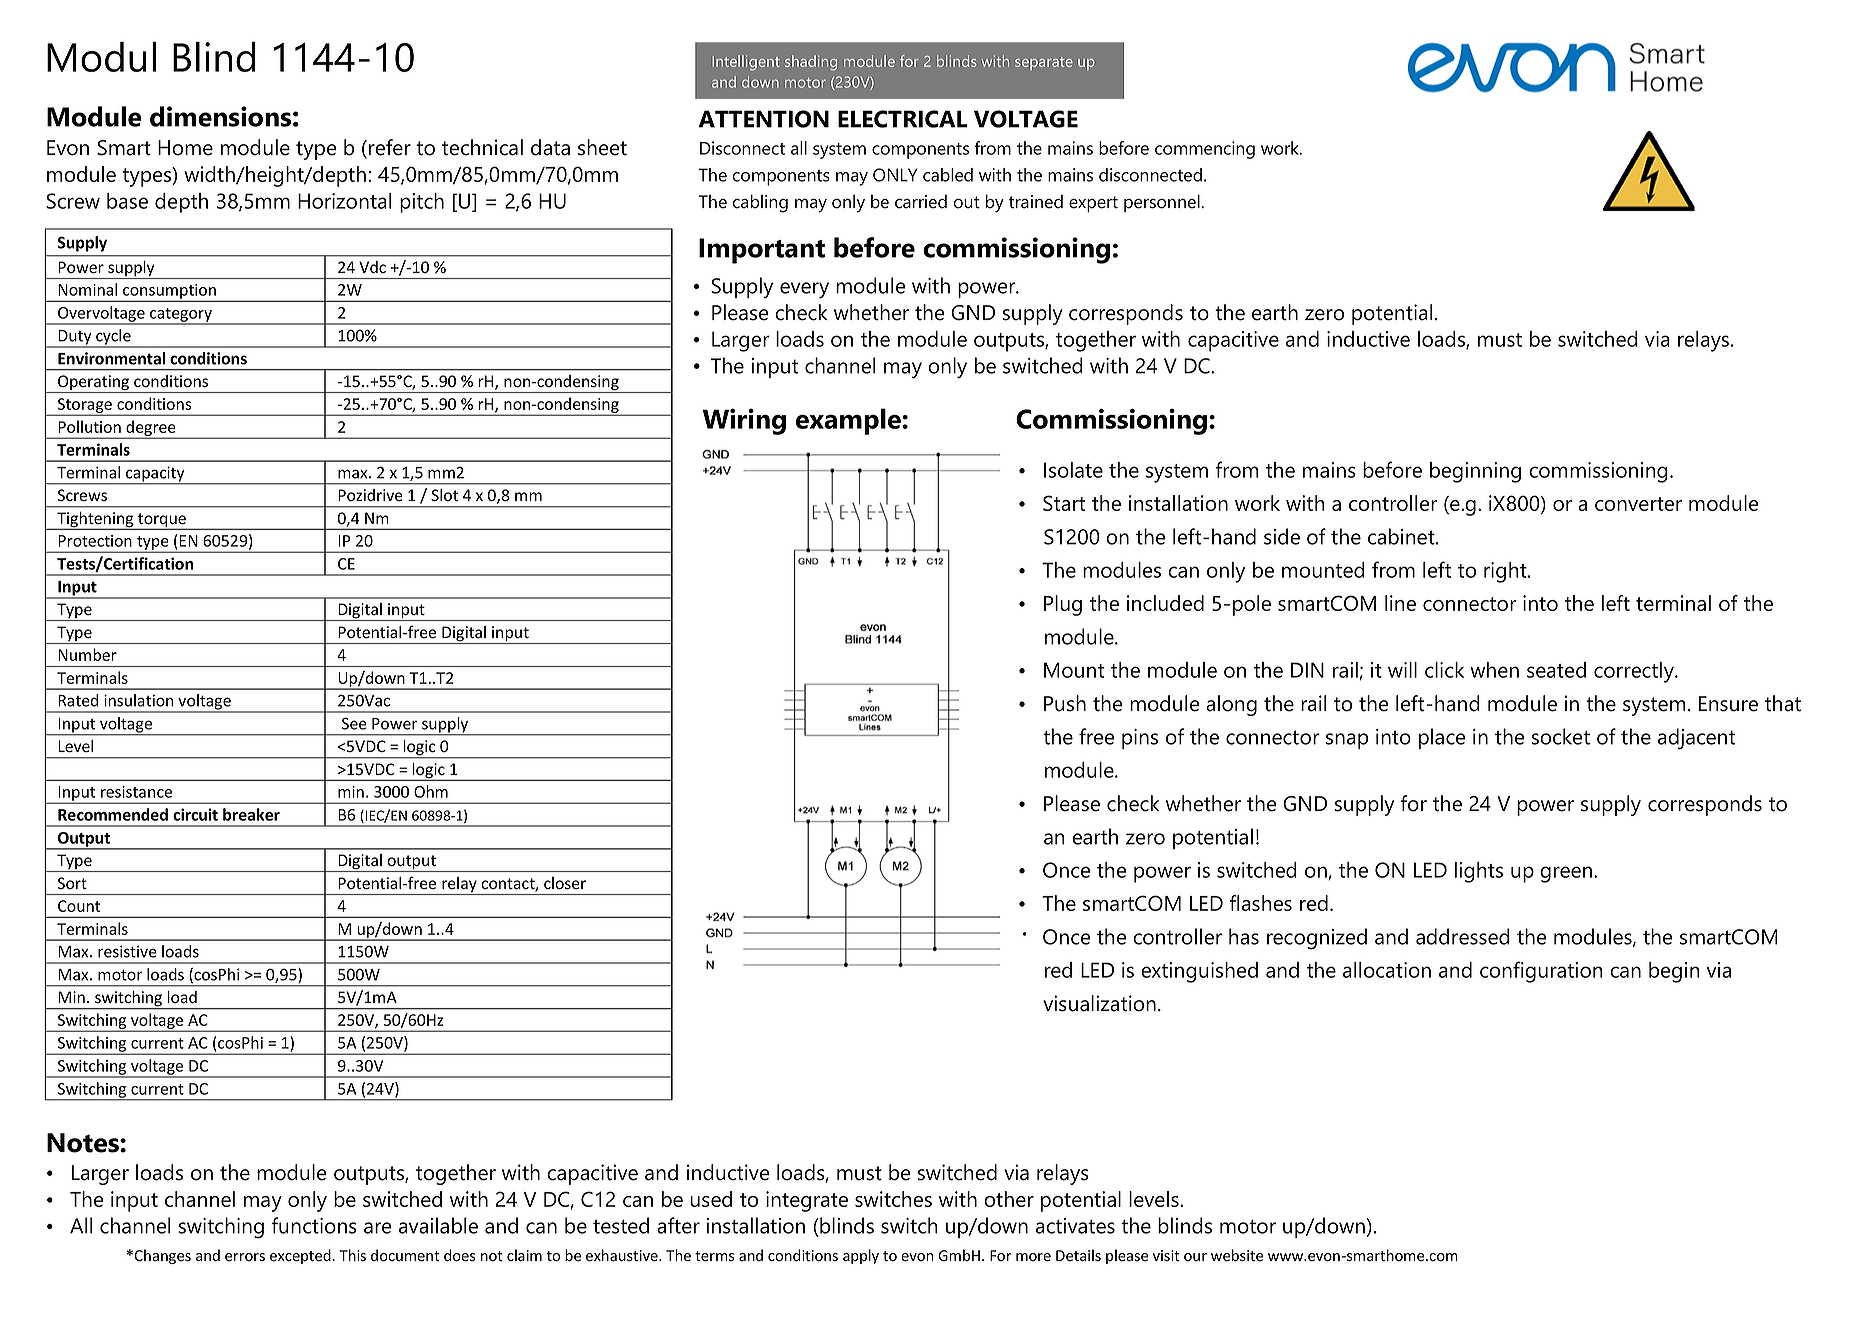  I want to click on capacity, so click(155, 475).
